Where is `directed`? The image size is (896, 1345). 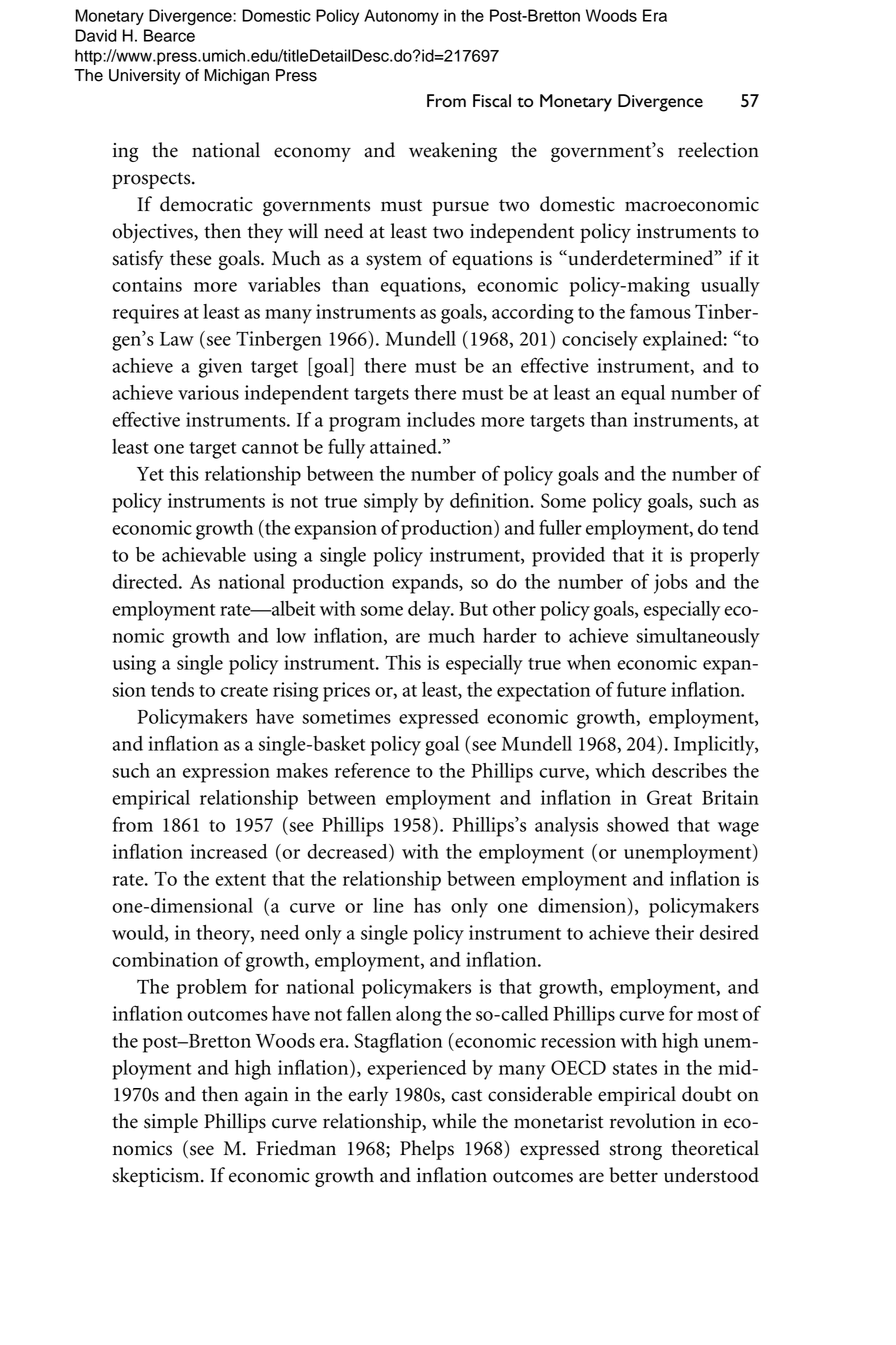 directed is located at coordinates (146, 581).
